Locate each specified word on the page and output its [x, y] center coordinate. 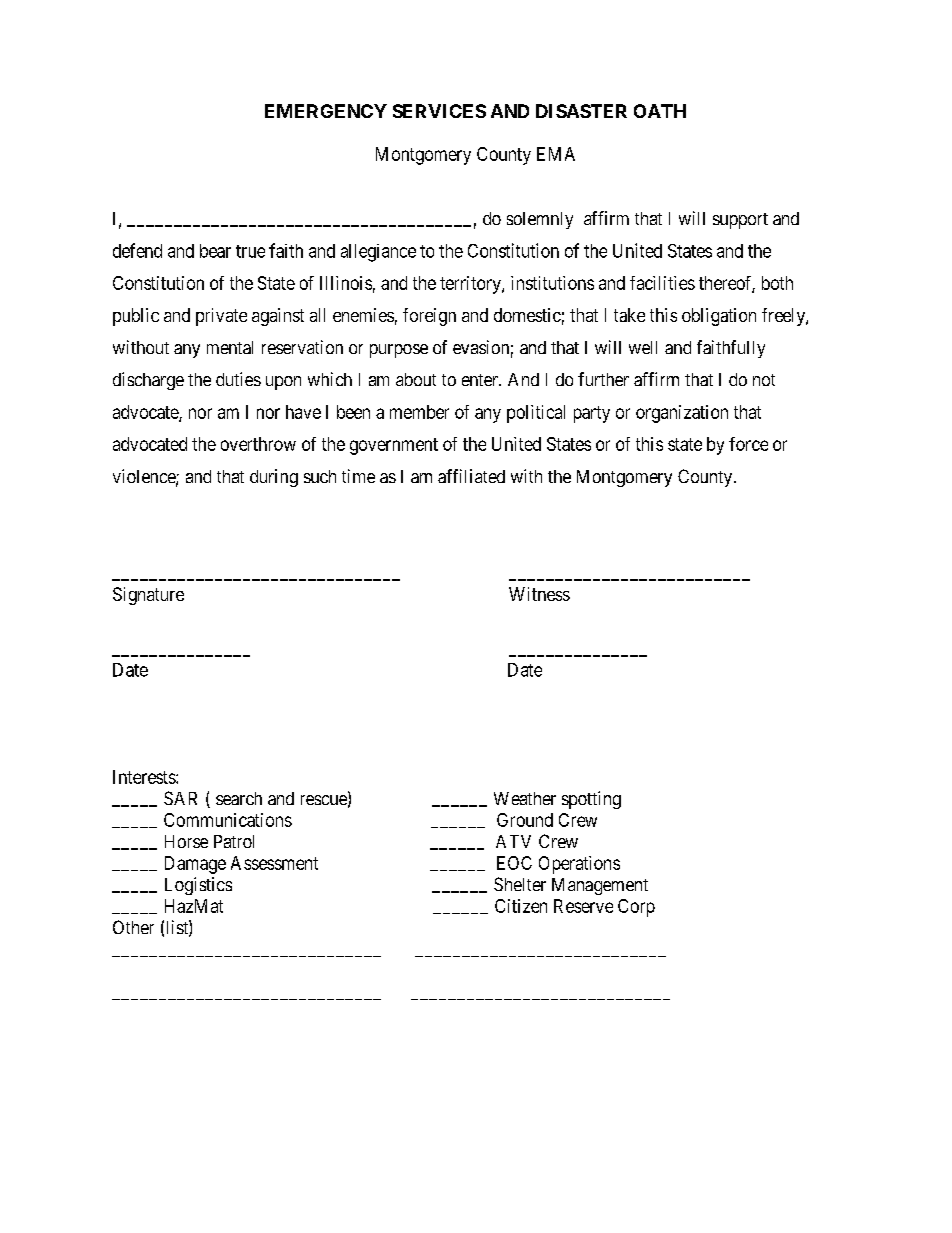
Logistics [198, 886]
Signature [148, 596]
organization [682, 414]
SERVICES [439, 111]
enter [481, 380]
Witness [539, 594]
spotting [591, 800]
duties [238, 379]
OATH [660, 111]
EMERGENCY [326, 111]
